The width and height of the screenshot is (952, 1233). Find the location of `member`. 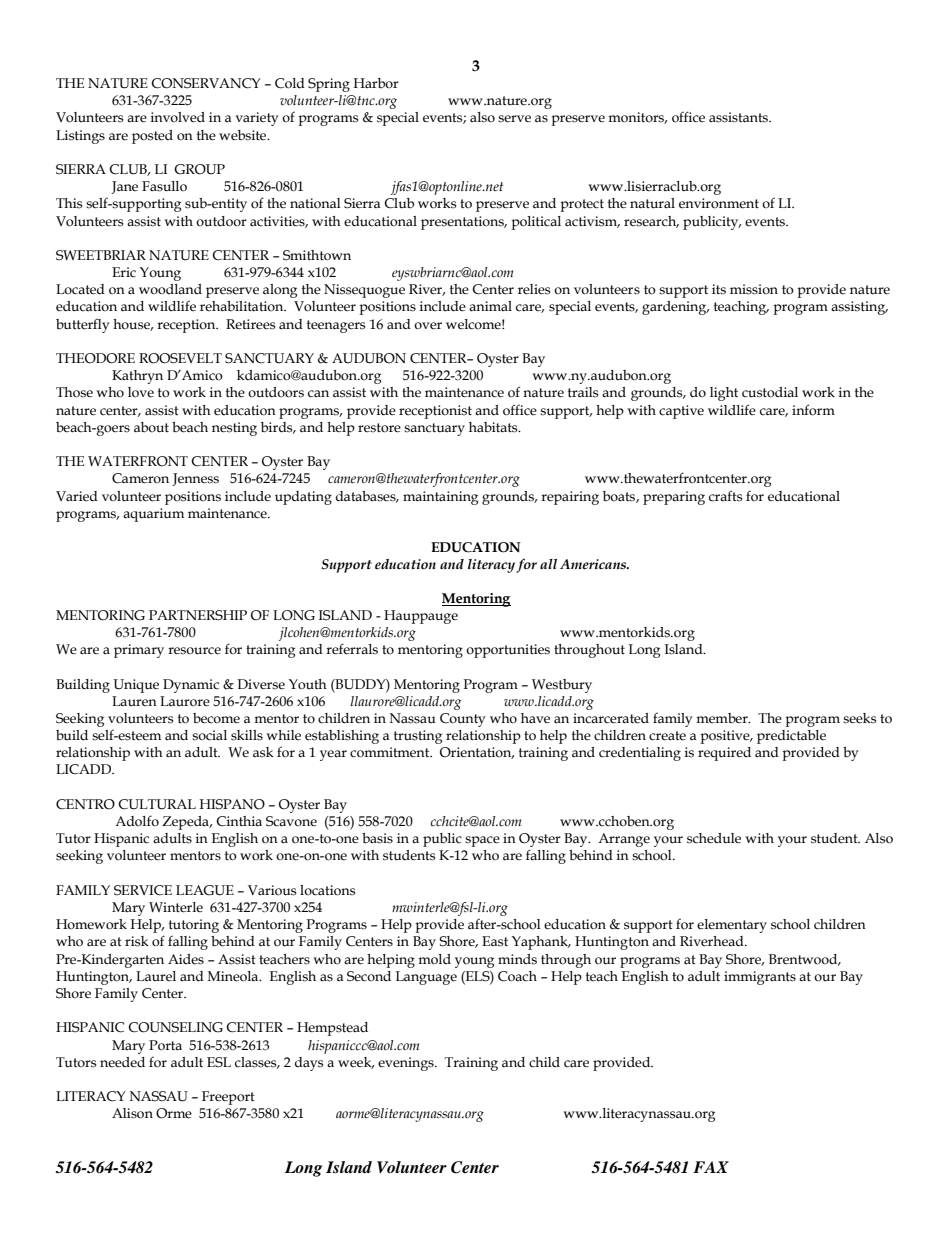

member is located at coordinates (723, 718).
